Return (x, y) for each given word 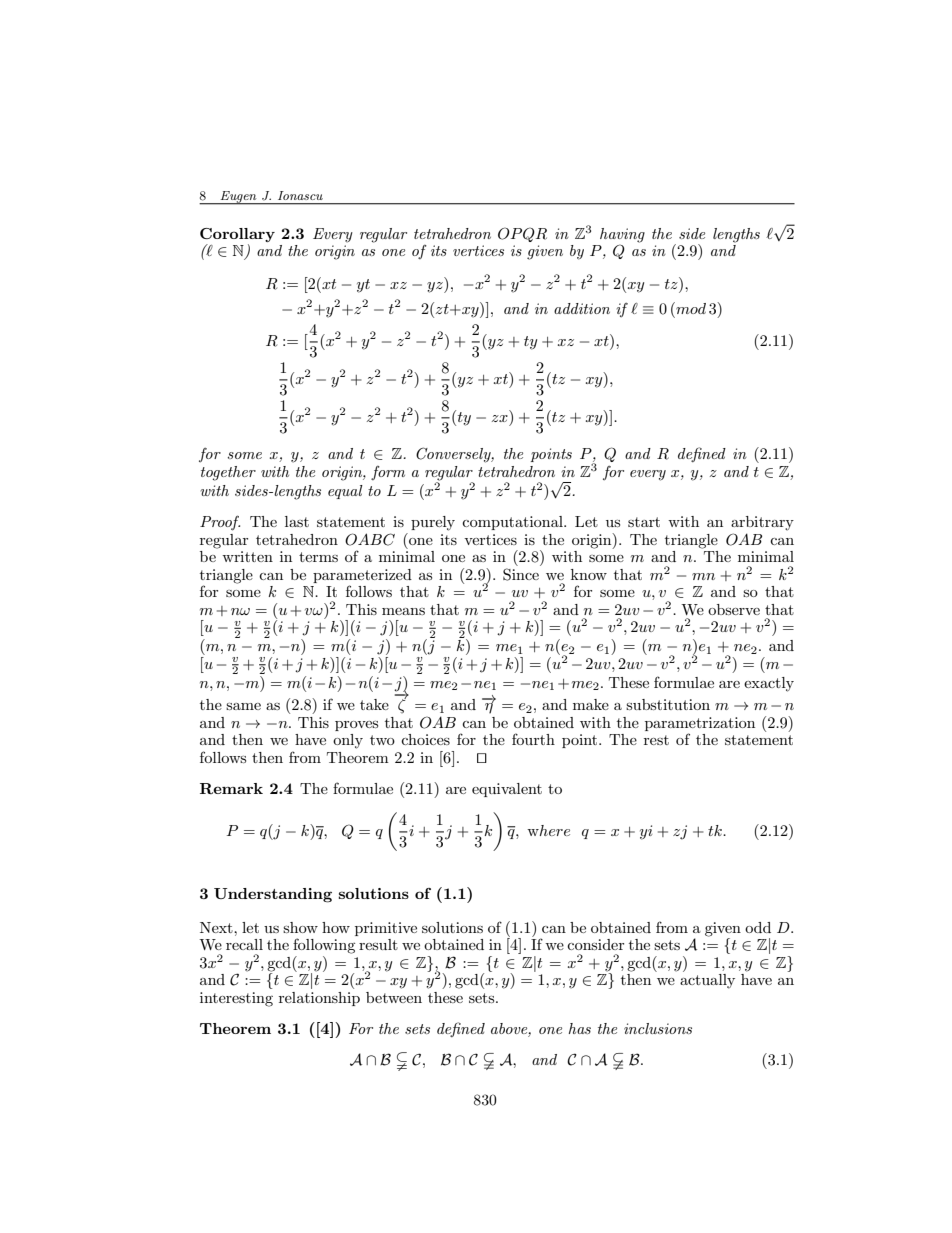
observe (734, 609)
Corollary (237, 235)
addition (582, 308)
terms (318, 557)
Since (521, 574)
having (622, 235)
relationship (319, 999)
